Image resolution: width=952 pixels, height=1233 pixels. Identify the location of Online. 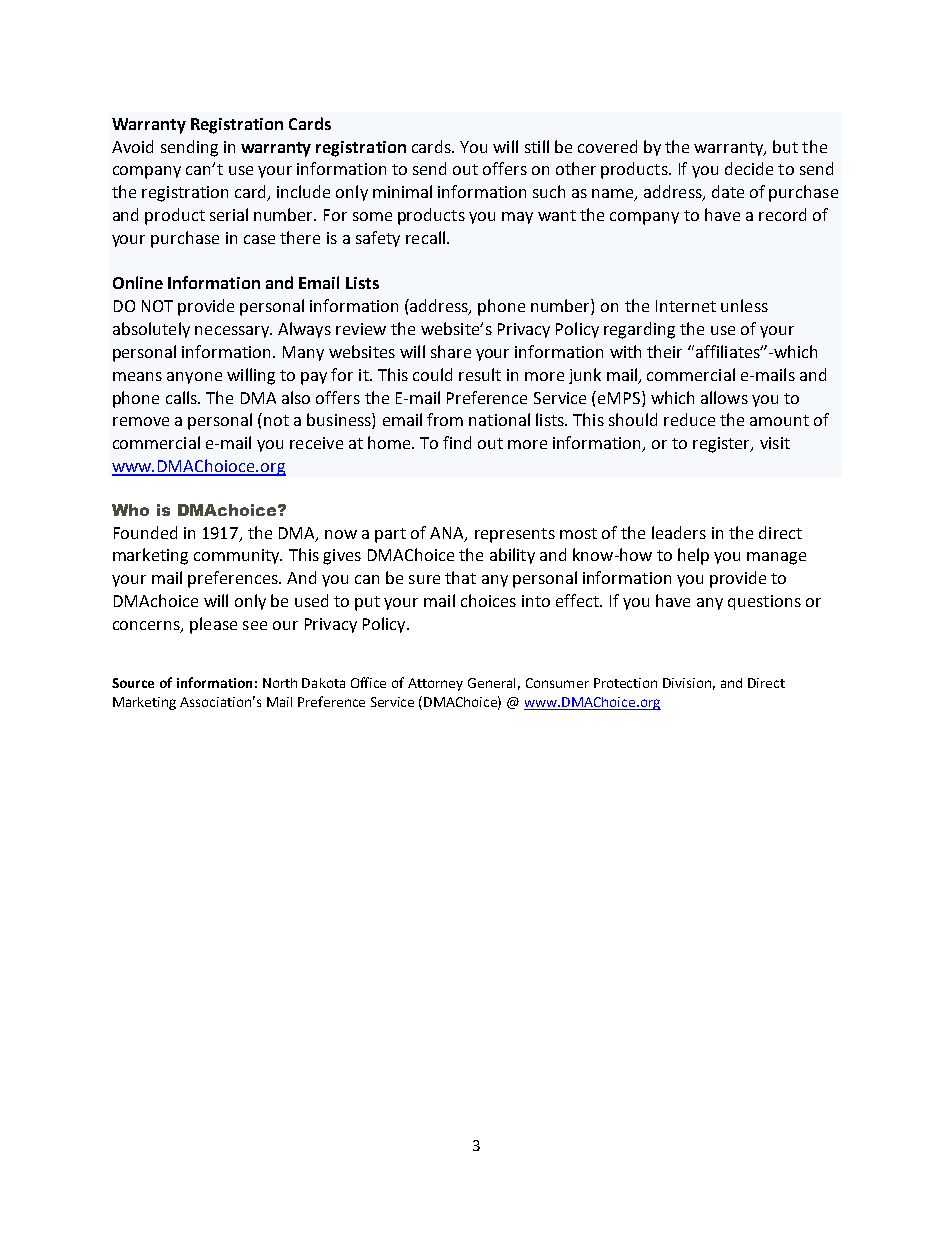
(138, 282).
